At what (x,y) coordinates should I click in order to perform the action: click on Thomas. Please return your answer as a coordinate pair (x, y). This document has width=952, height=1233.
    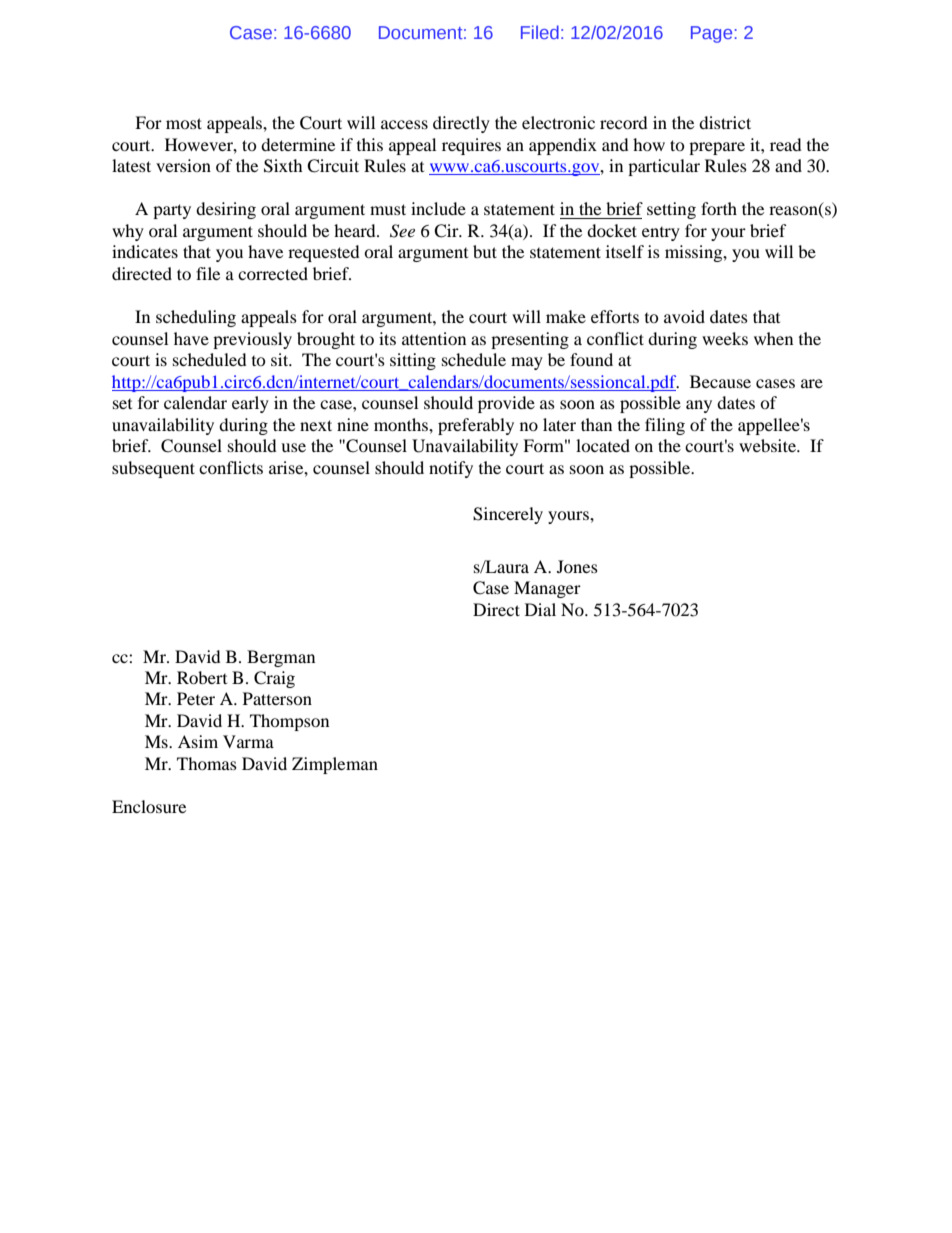
    Looking at the image, I should click on (207, 763).
